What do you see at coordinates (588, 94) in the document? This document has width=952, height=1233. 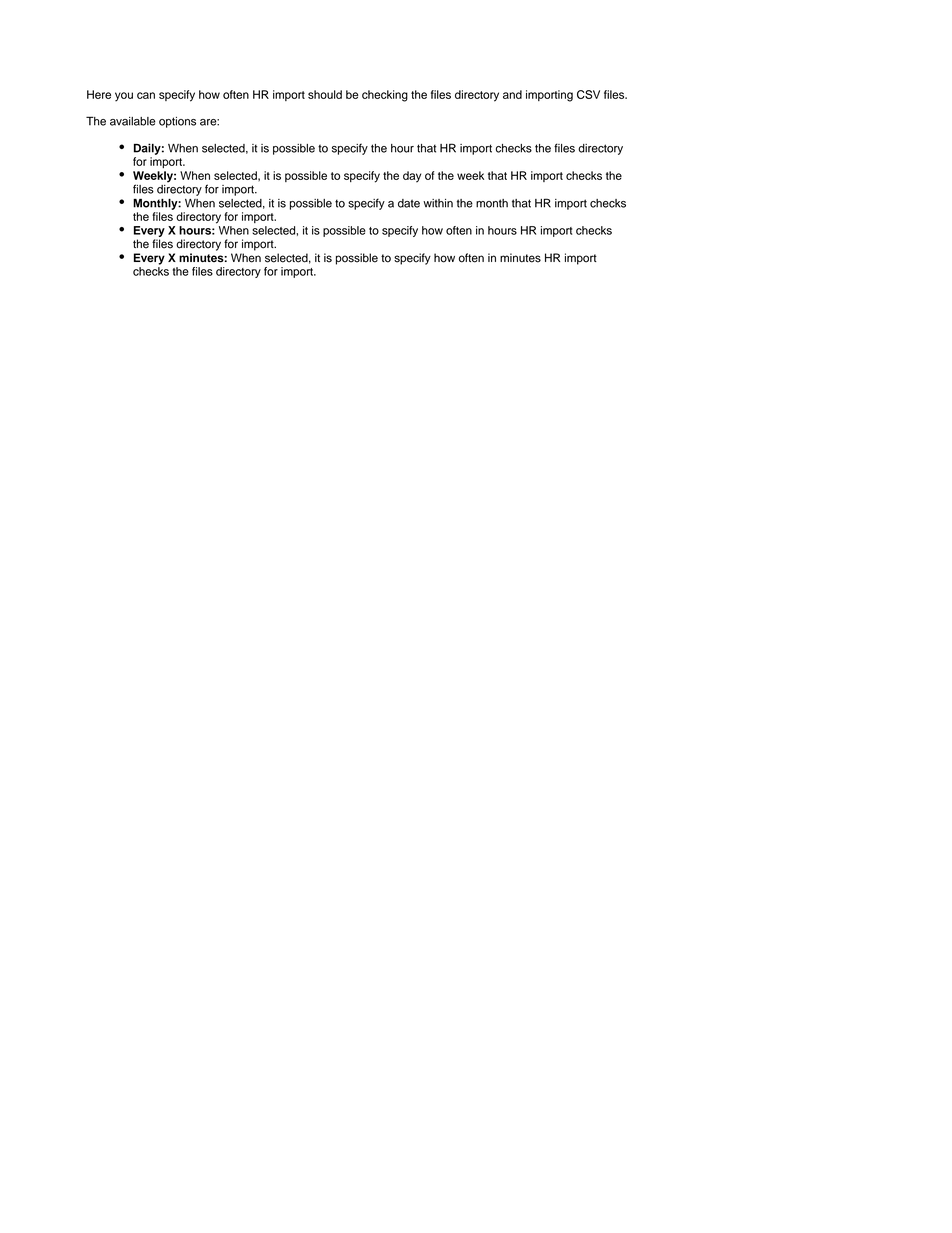 I see `CSV` at bounding box center [588, 94].
